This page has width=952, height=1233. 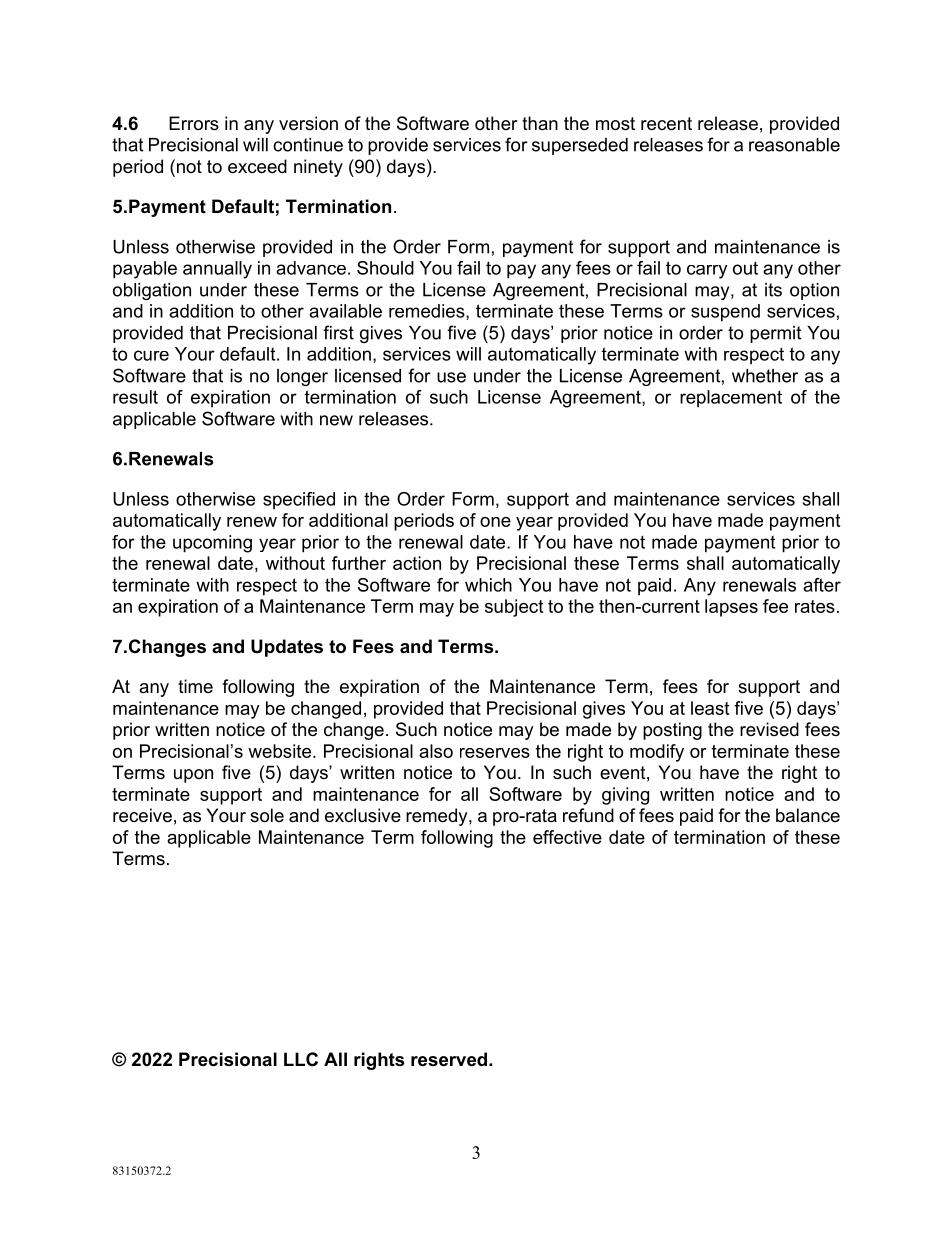 I want to click on exceed, so click(x=257, y=166).
